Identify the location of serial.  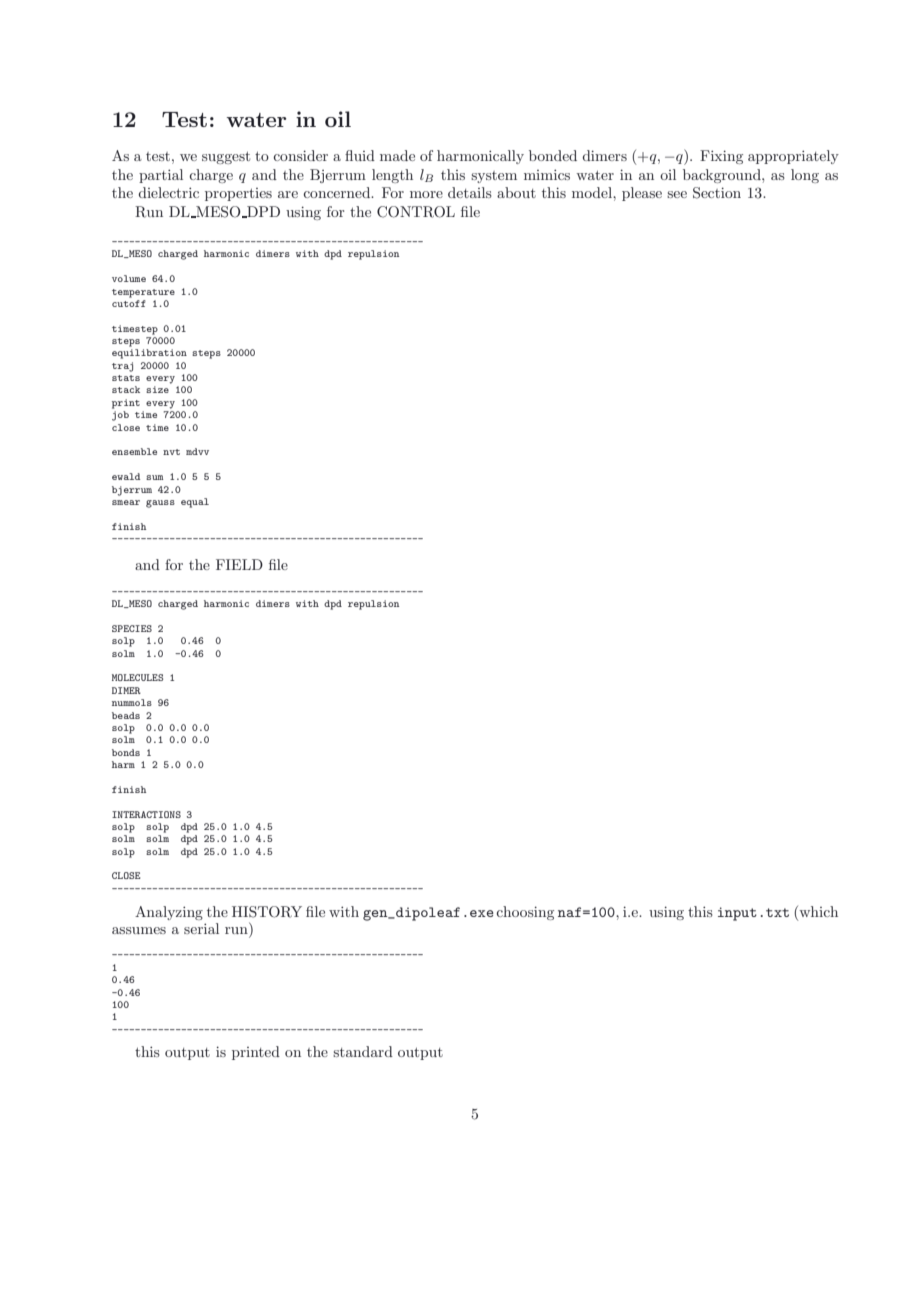
(201, 928).
